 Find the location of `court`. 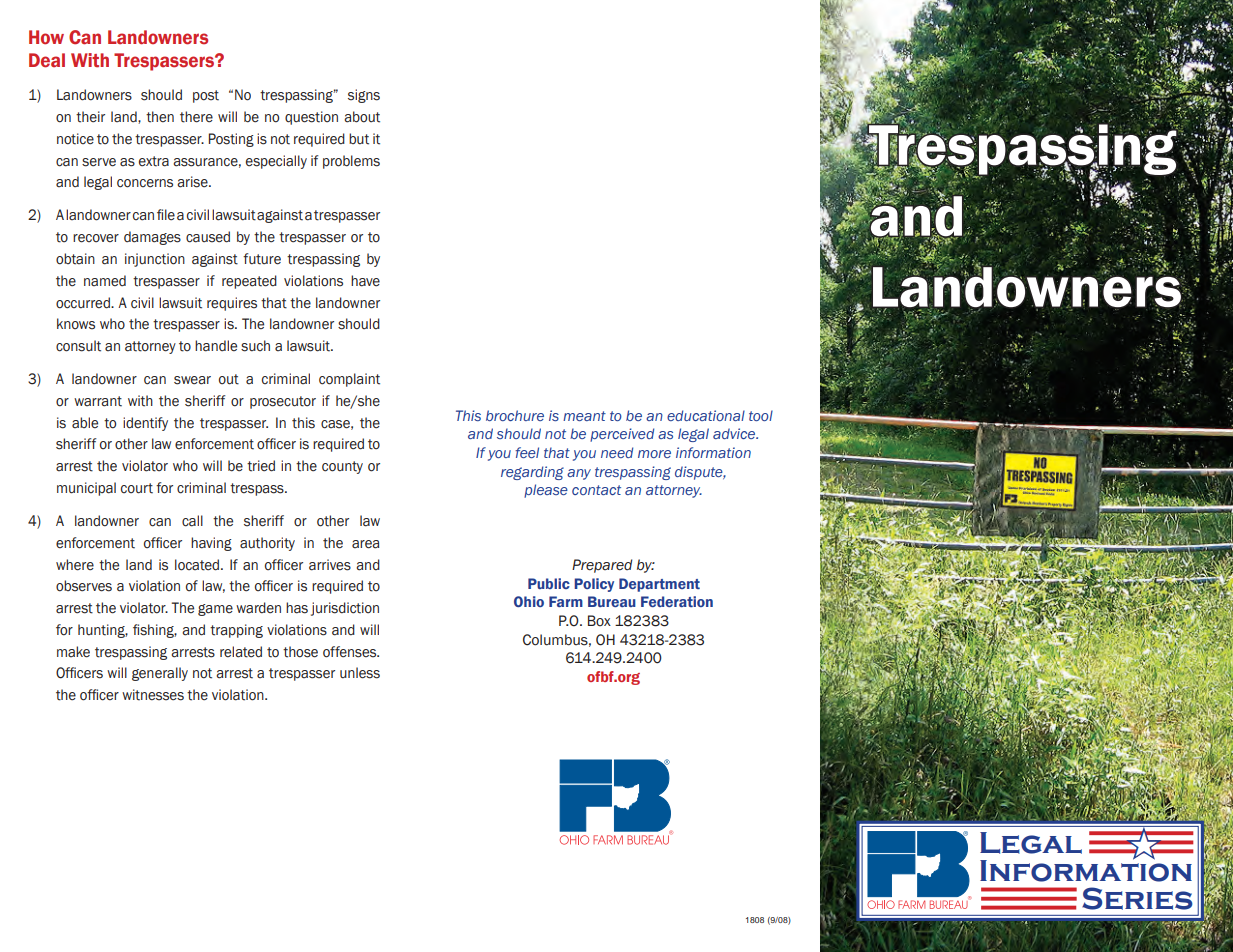

court is located at coordinates (137, 488).
